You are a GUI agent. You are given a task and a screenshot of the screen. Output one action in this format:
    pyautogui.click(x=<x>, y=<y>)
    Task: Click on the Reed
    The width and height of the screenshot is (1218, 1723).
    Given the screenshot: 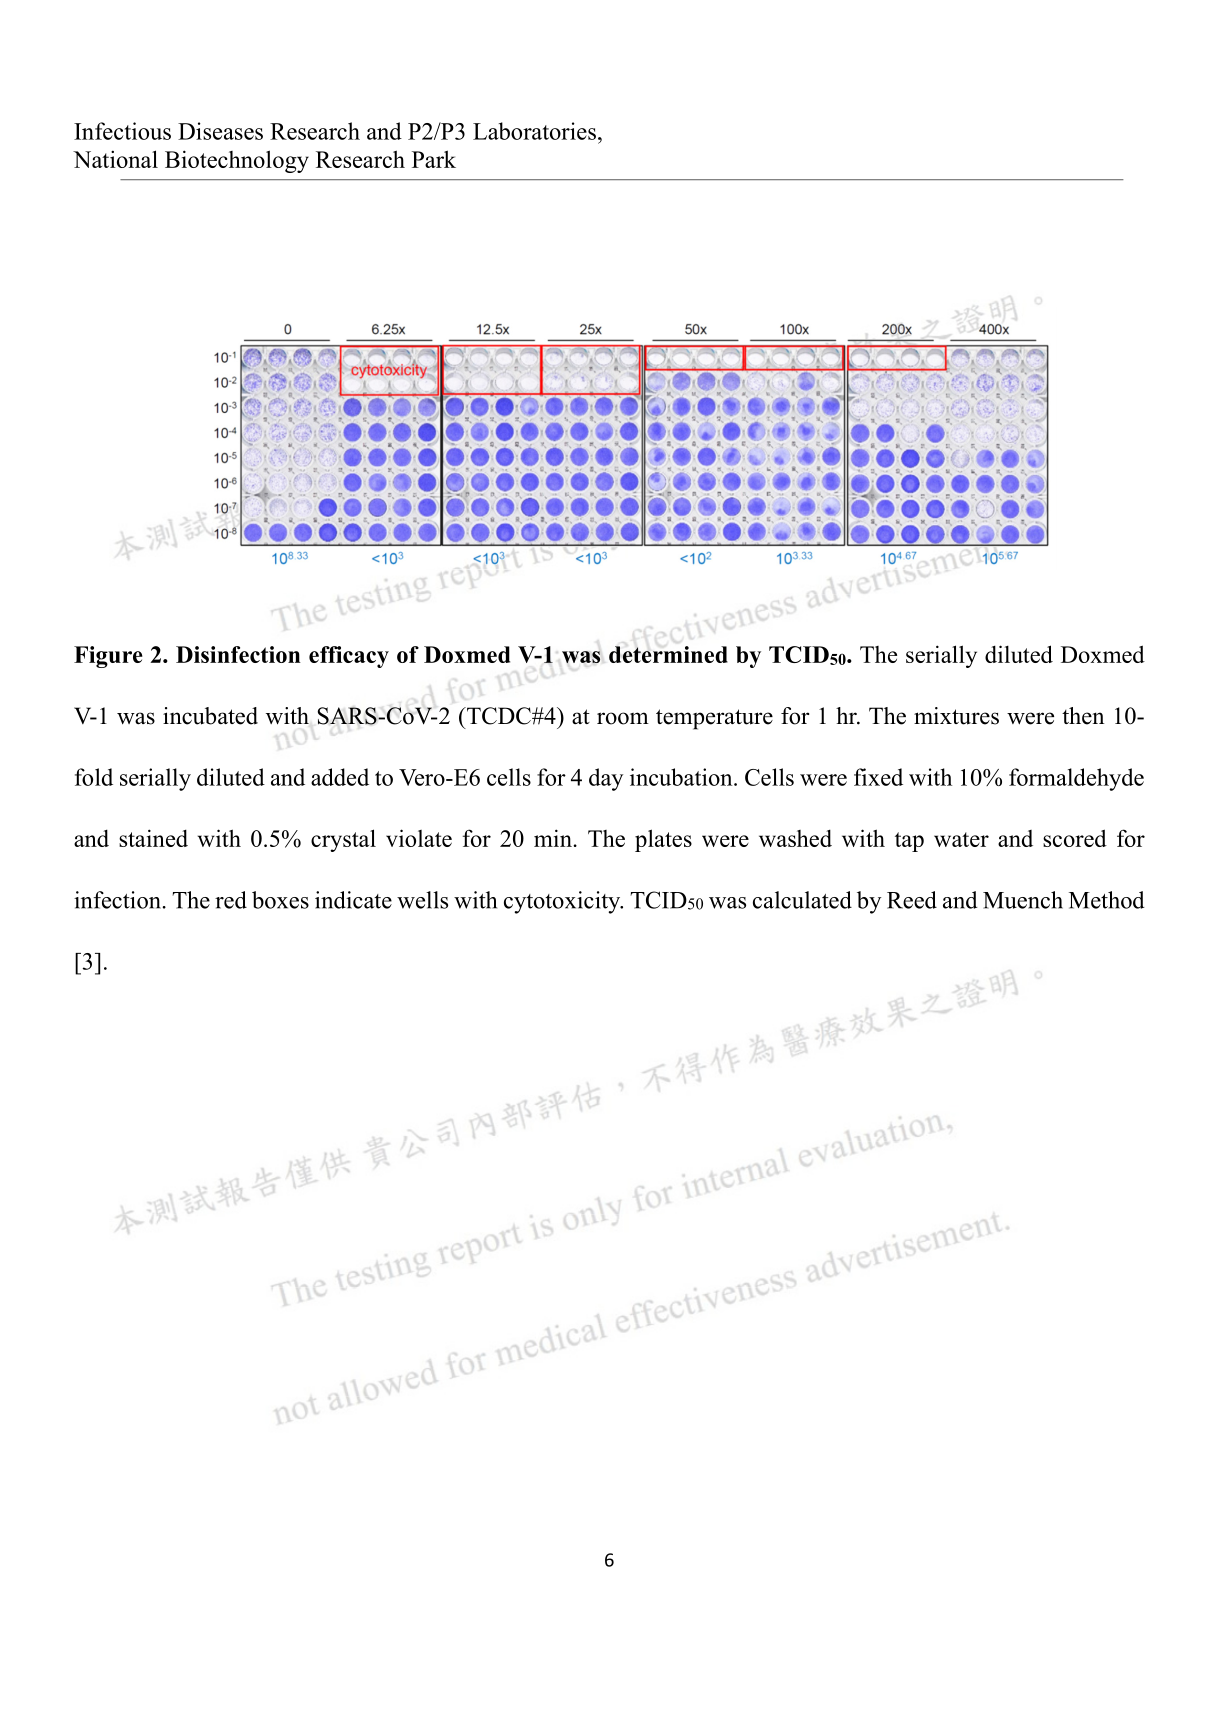 What is the action you would take?
    pyautogui.click(x=912, y=900)
